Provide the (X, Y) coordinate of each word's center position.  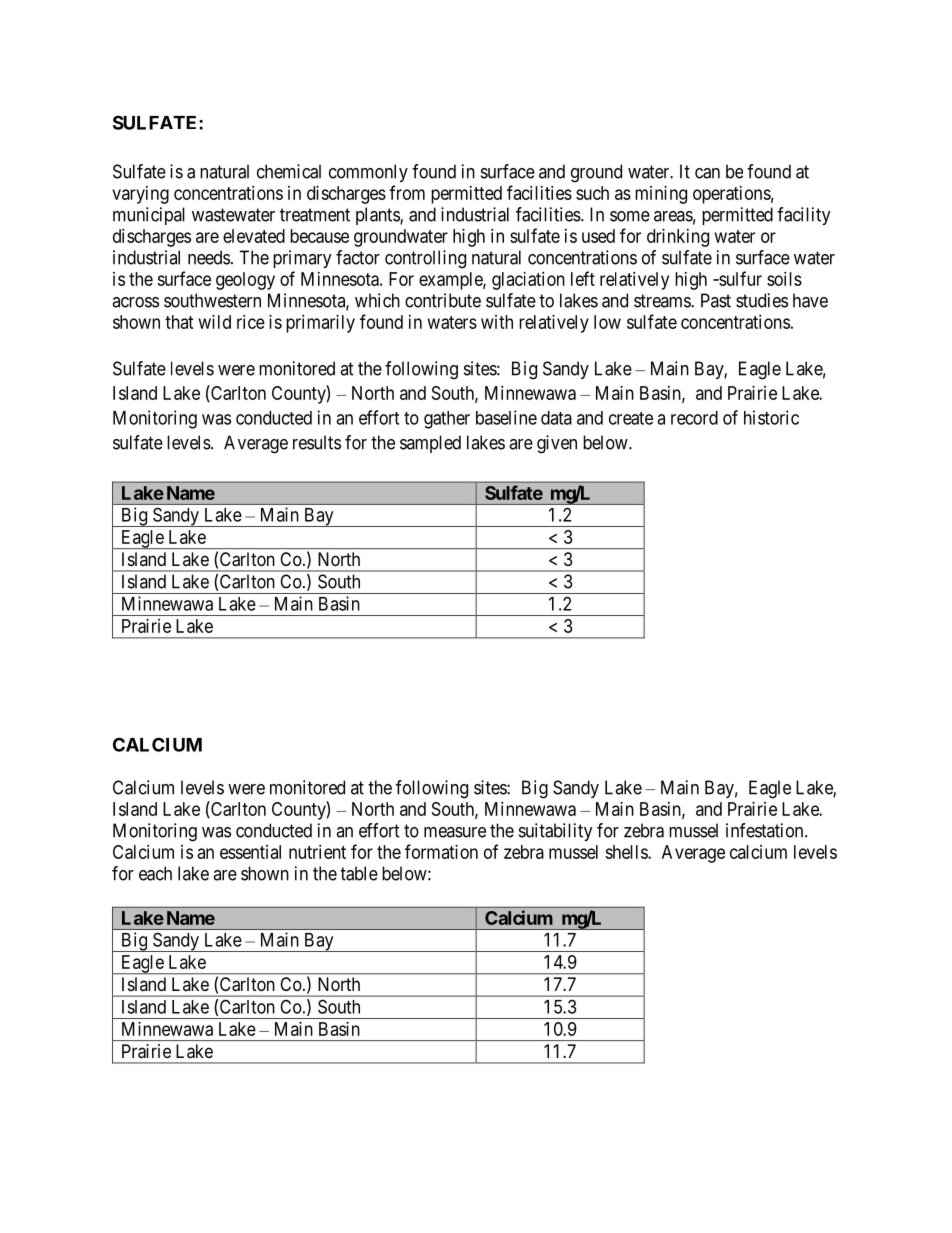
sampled (430, 444)
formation (441, 851)
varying (140, 195)
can (707, 173)
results (317, 442)
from (407, 192)
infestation (766, 830)
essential (250, 852)
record (694, 418)
